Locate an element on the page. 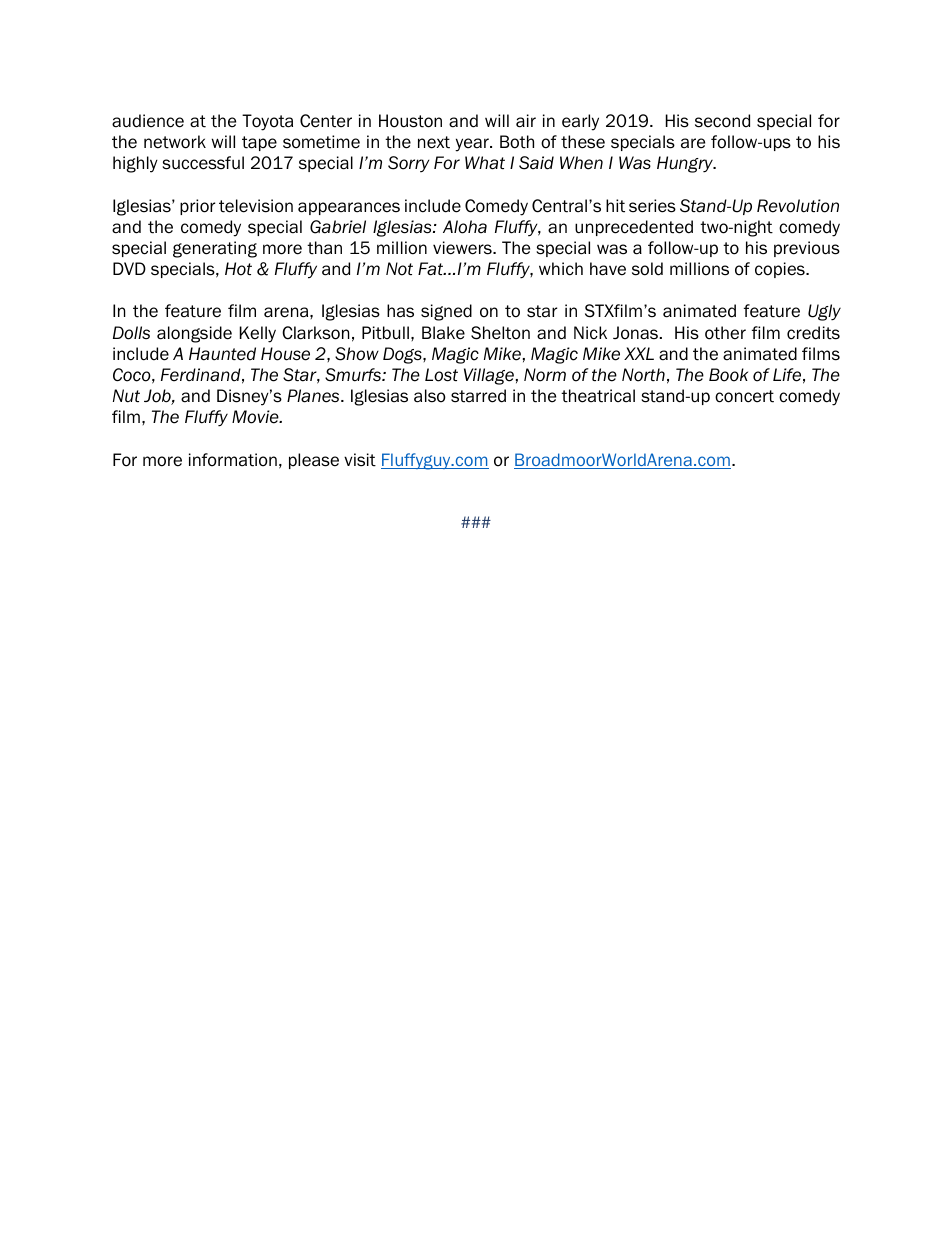 This page has height=1233, width=952. signed is located at coordinates (446, 312).
